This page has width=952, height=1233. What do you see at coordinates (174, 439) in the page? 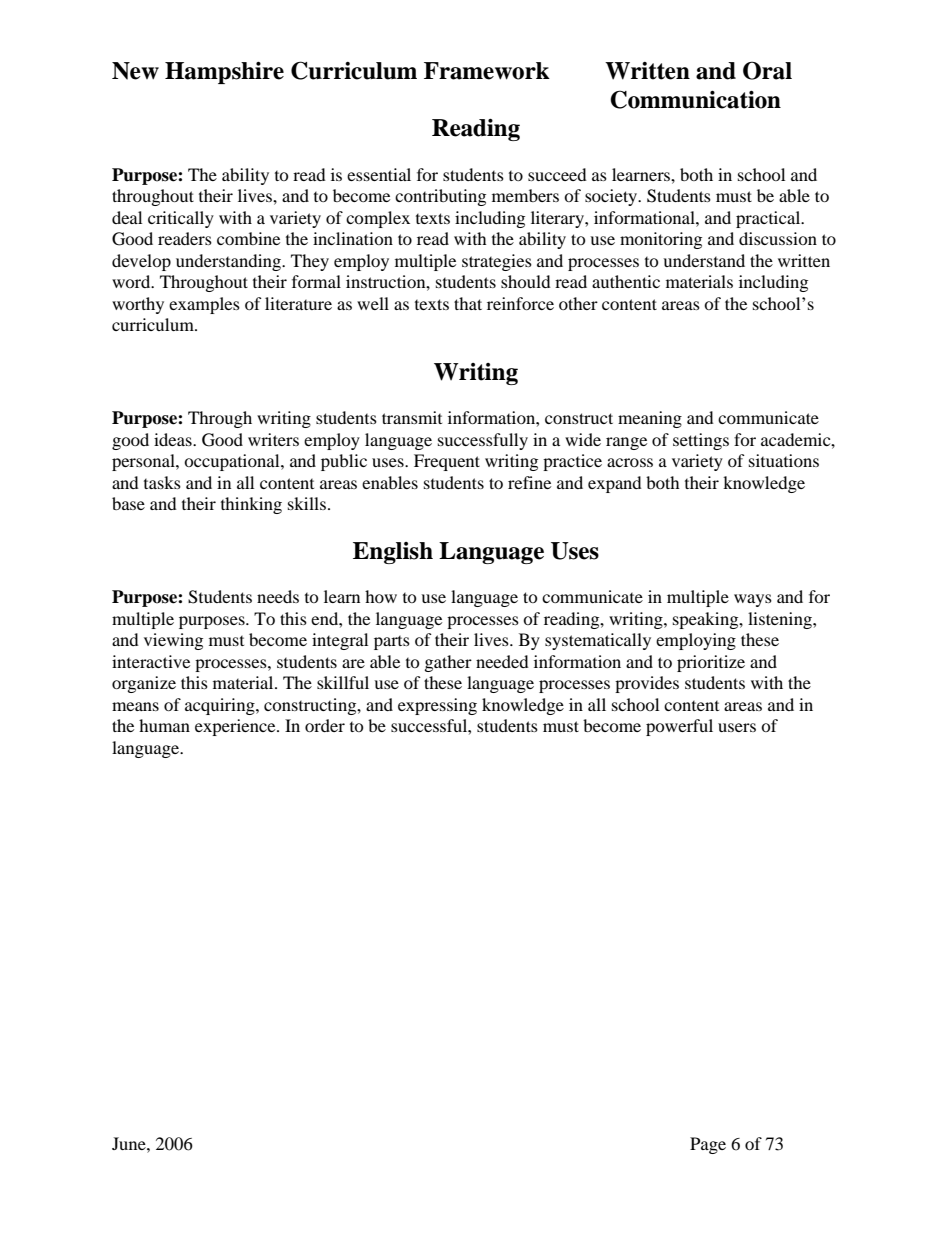
I see `ideas` at bounding box center [174, 439].
